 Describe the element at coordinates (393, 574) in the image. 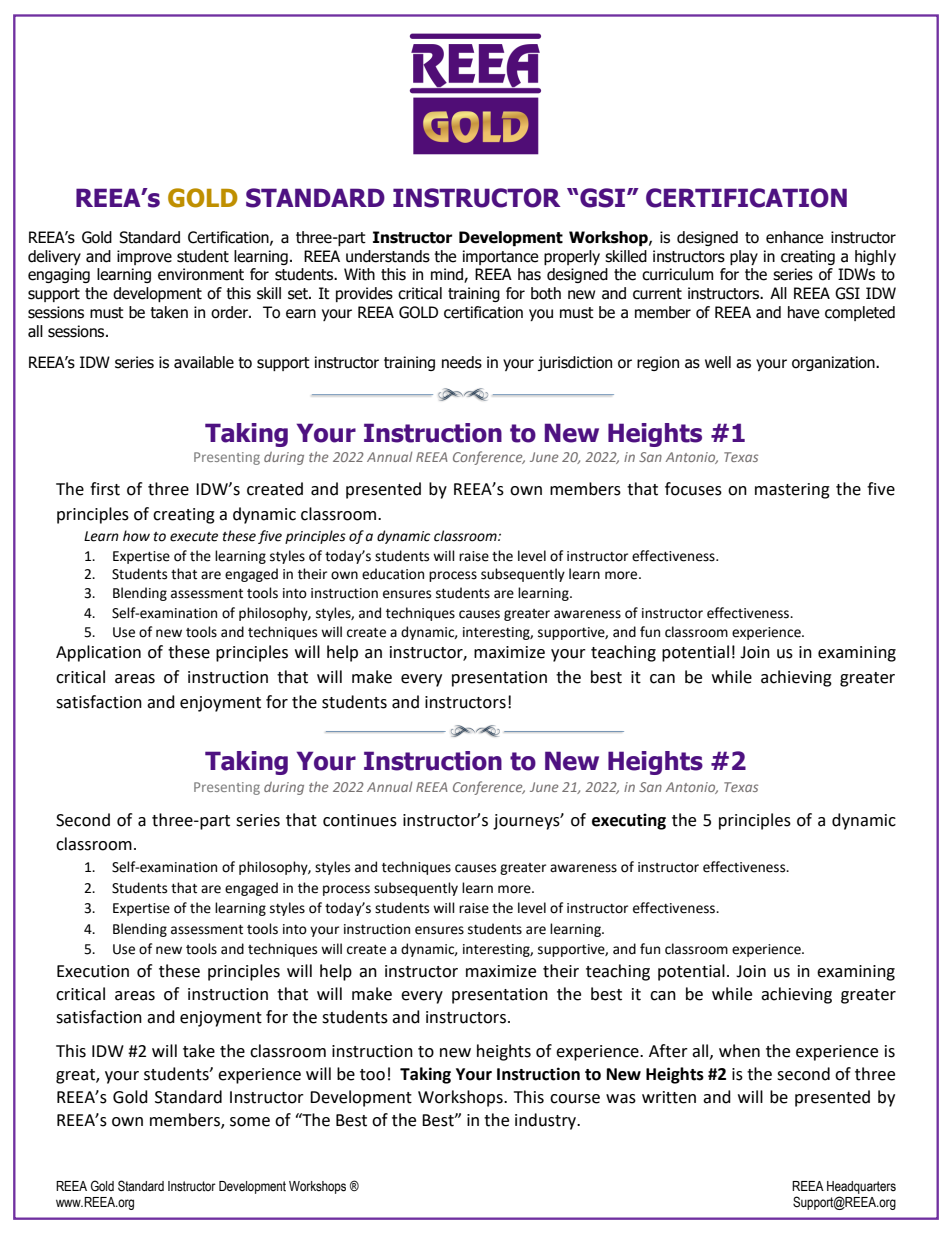

I see `education` at that location.
